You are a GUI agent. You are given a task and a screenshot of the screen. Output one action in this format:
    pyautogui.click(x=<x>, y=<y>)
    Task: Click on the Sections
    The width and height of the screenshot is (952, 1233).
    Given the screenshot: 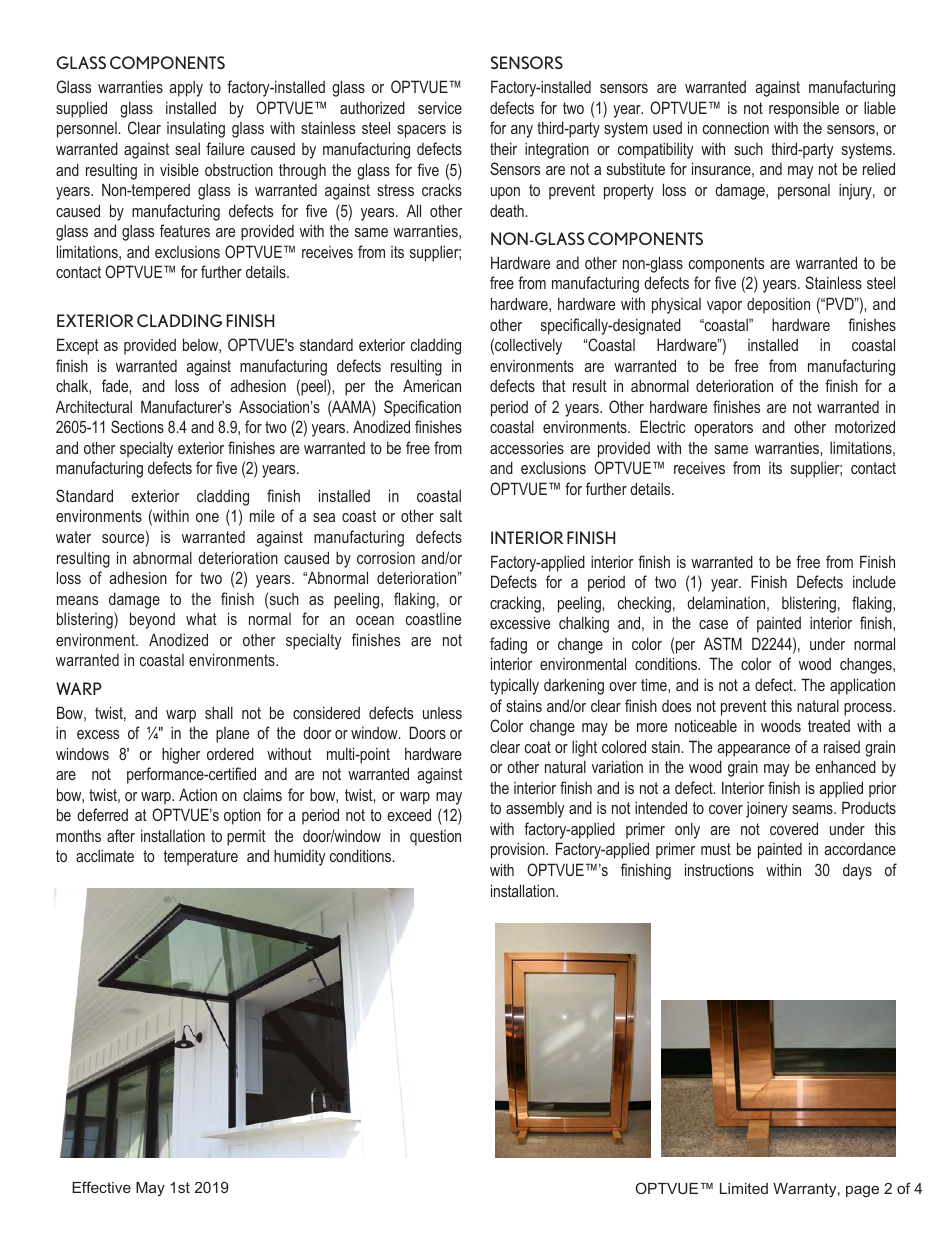 What is the action you would take?
    pyautogui.click(x=137, y=426)
